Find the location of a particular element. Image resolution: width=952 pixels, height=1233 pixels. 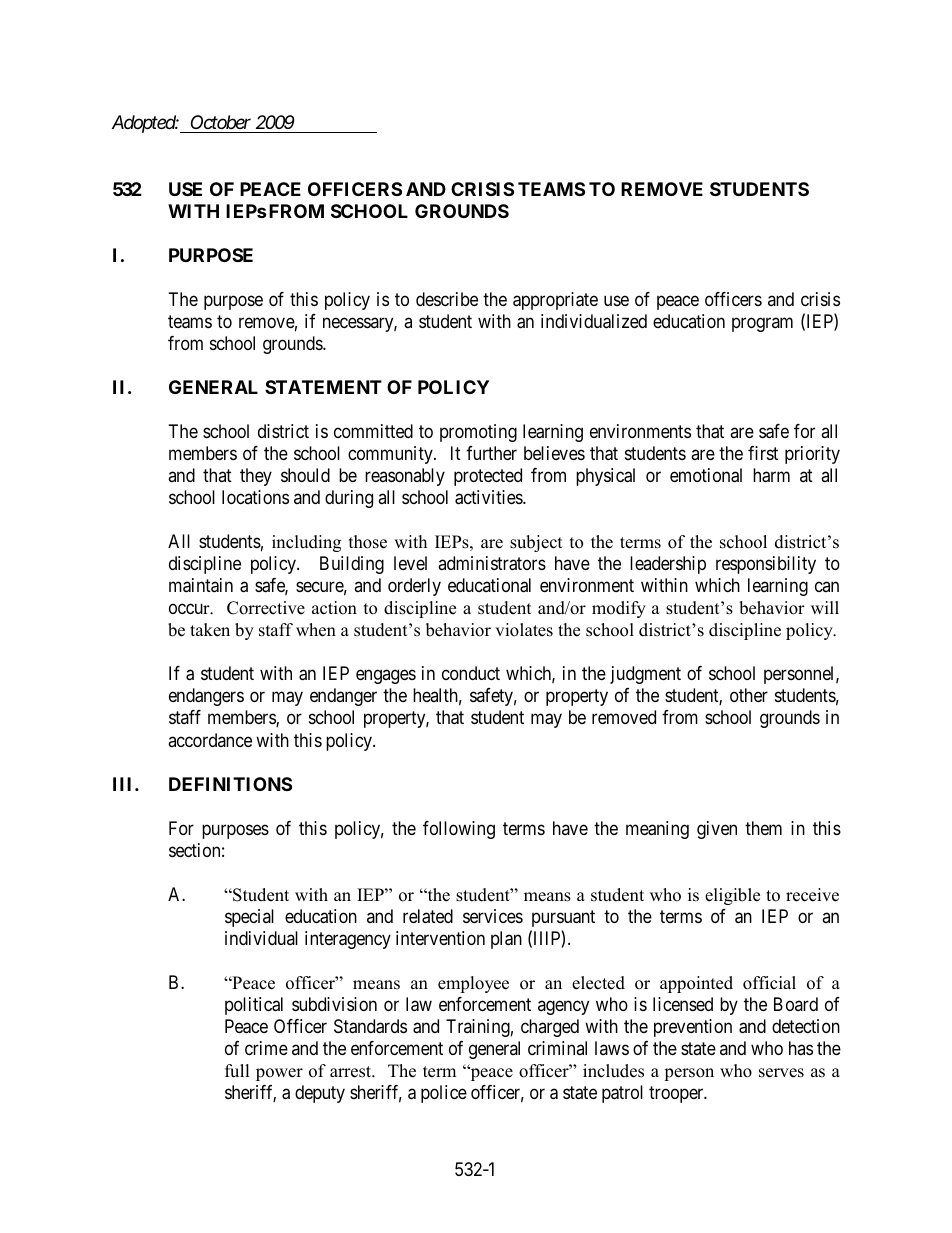

committed is located at coordinates (373, 431).
